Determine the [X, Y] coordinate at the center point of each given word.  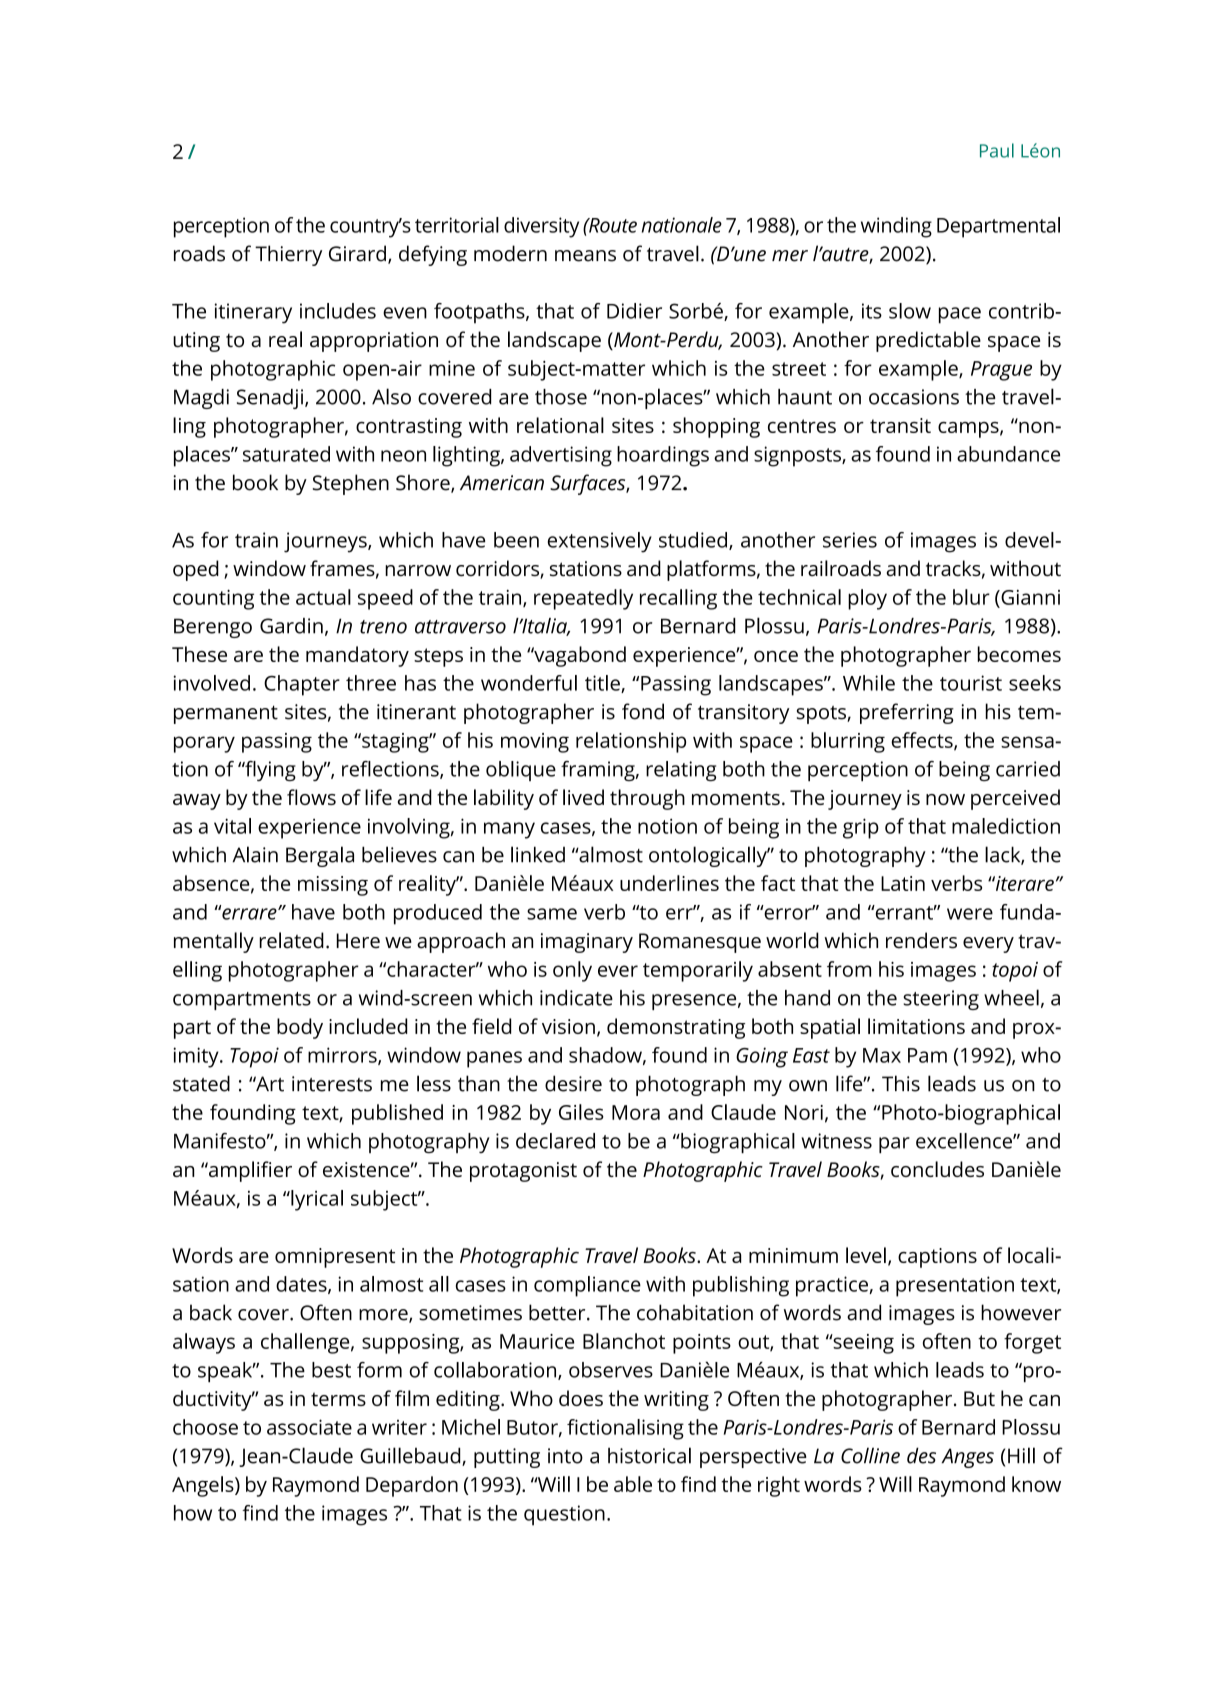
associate [309, 1427]
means [585, 256]
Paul [997, 150]
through [647, 799]
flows [311, 797]
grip [861, 828]
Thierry [288, 255]
